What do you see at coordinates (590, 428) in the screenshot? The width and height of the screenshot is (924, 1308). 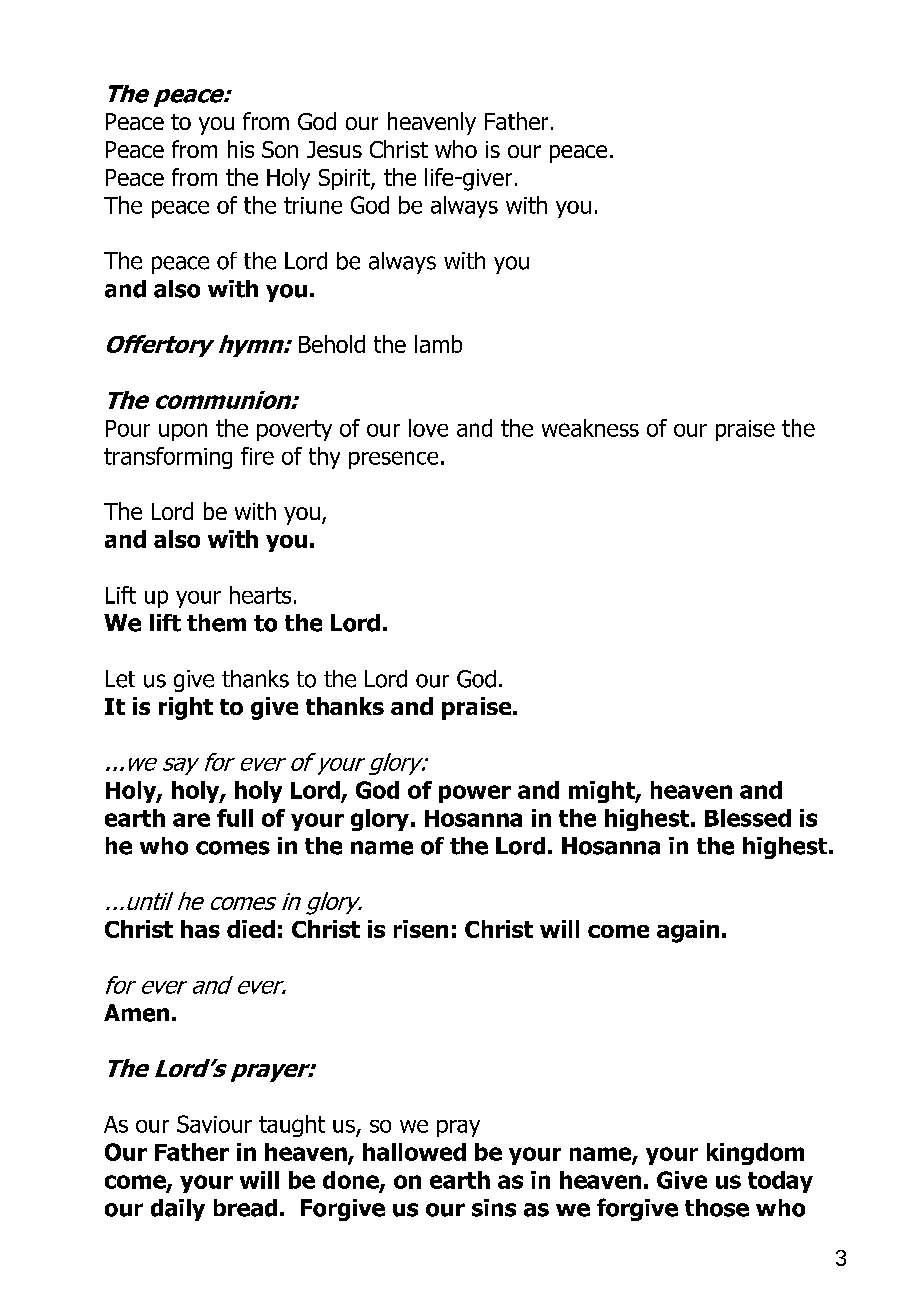 I see `weakness` at bounding box center [590, 428].
